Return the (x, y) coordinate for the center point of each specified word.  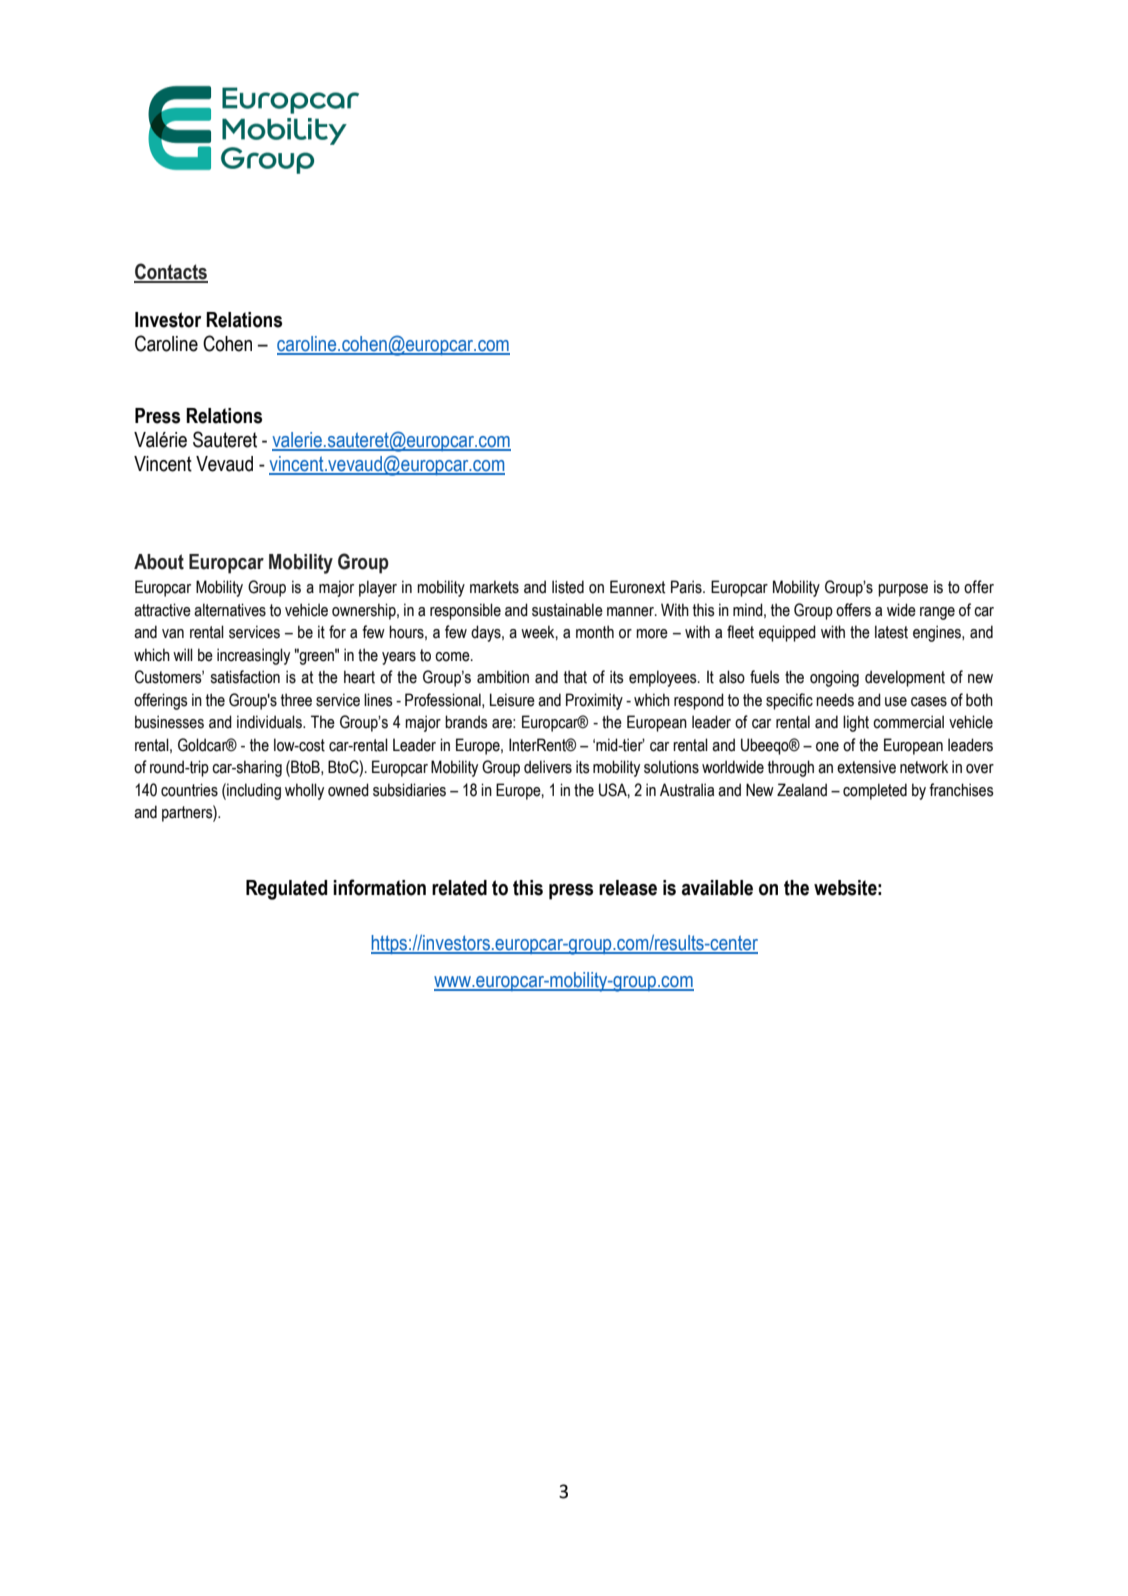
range (937, 613)
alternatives (230, 610)
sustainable (567, 610)
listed (568, 587)
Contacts (171, 272)
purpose (903, 590)
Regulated (286, 890)
